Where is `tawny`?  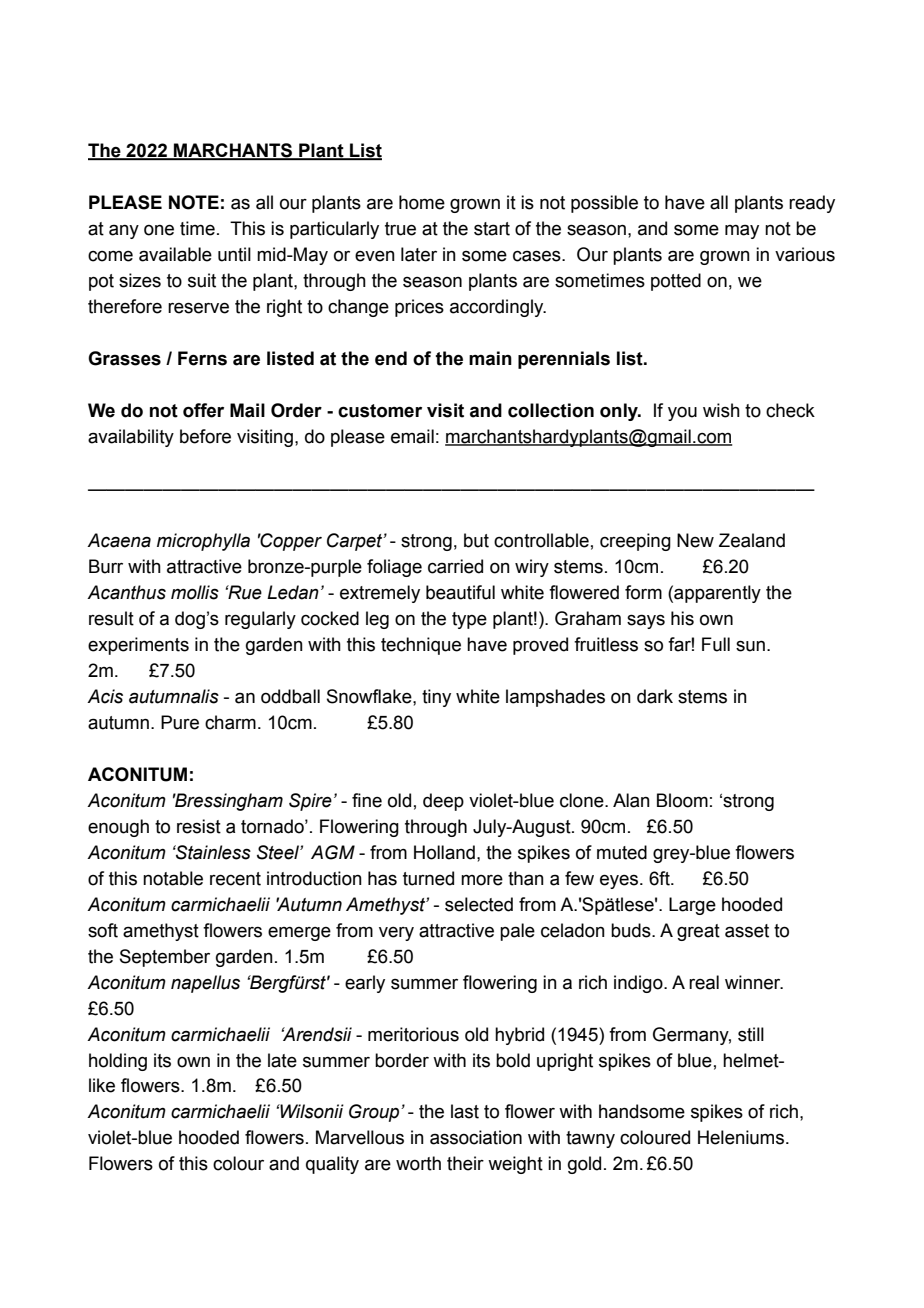 tawny is located at coordinates (590, 1139).
